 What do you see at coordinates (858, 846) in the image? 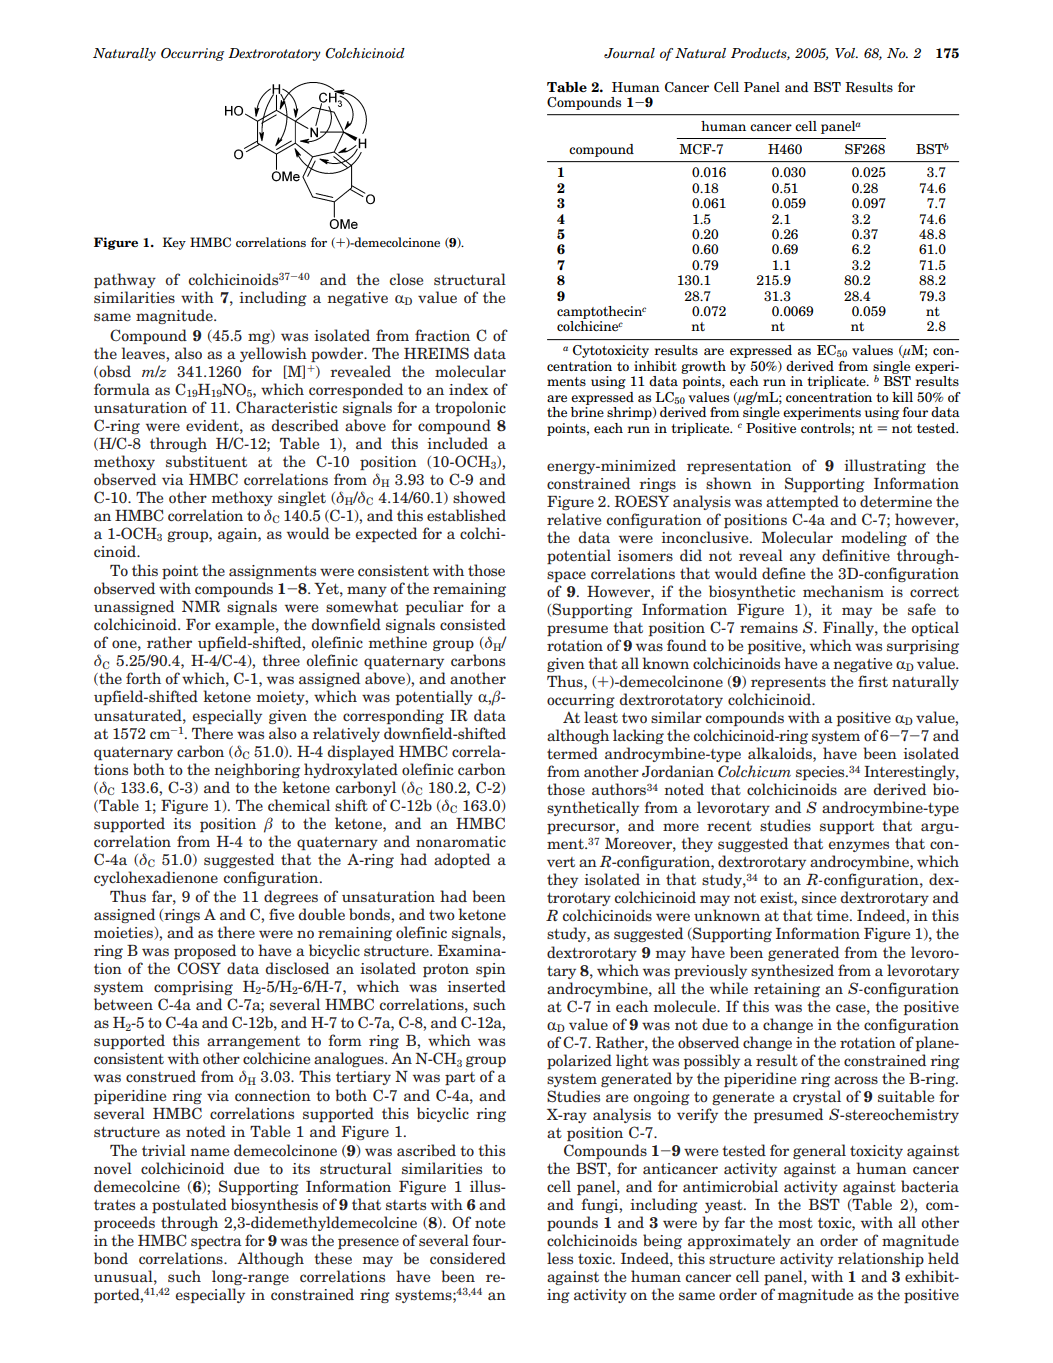
I see `enzymes` at bounding box center [858, 846].
